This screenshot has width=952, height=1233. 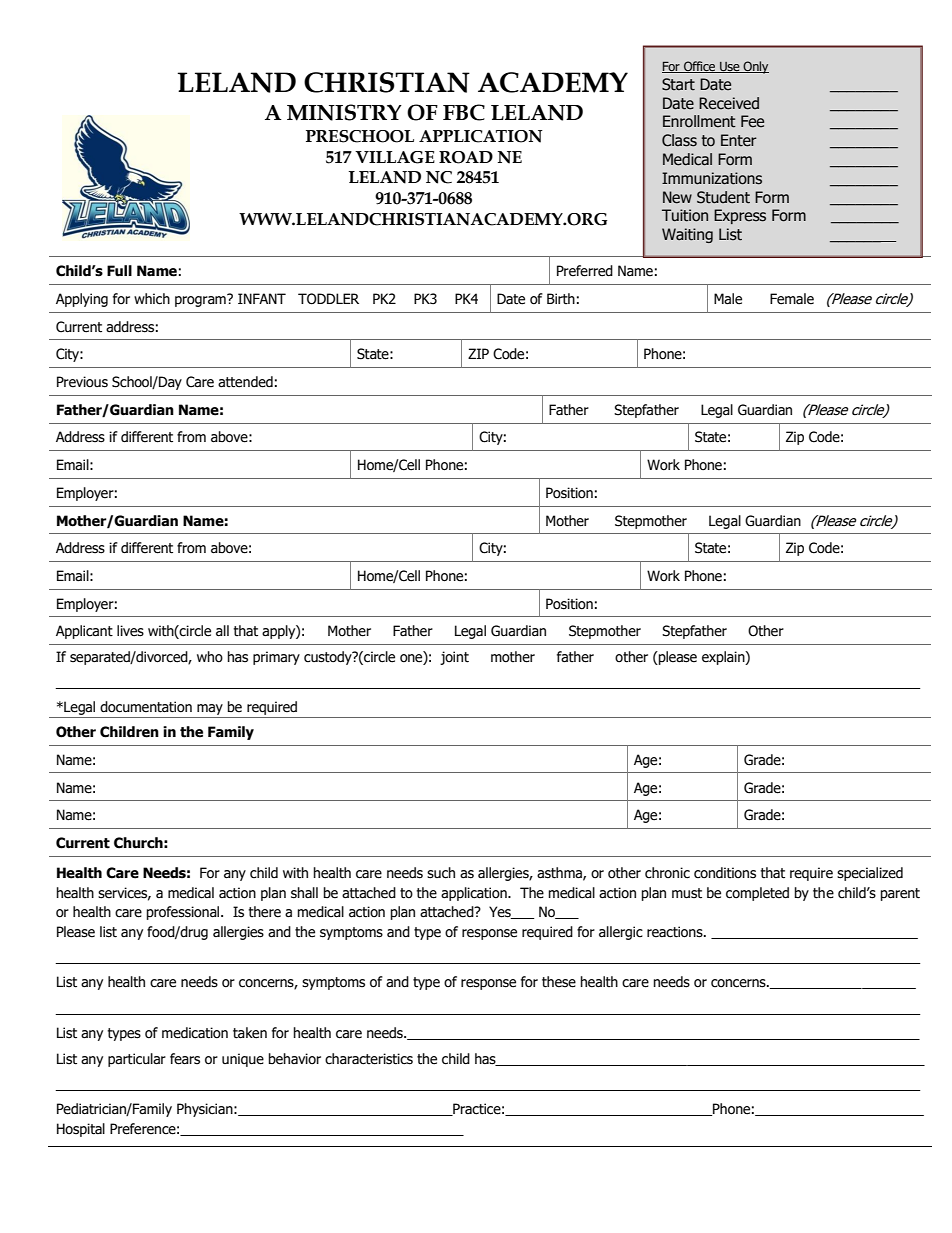 I want to click on these, so click(x=559, y=982).
